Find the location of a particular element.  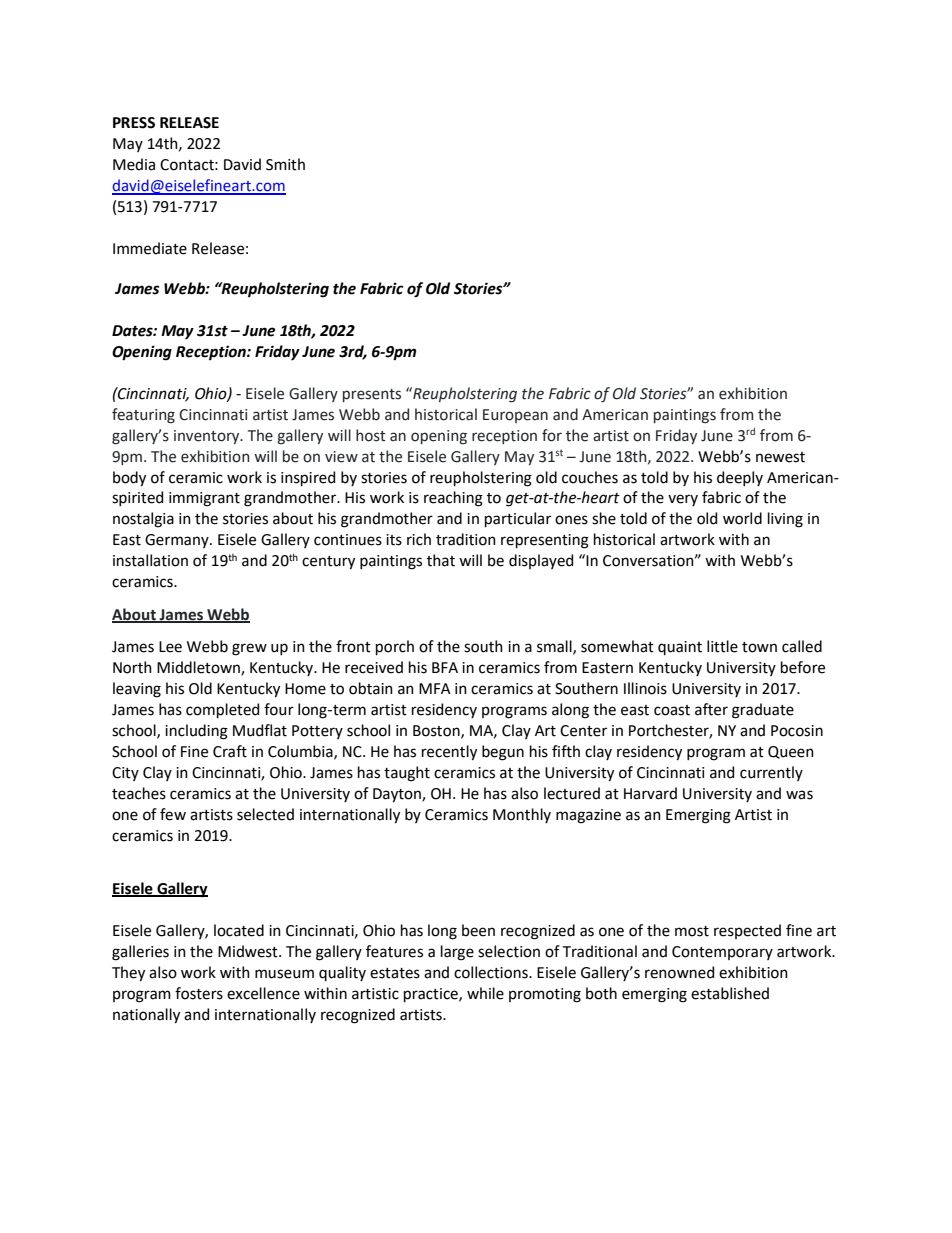

Smith is located at coordinates (285, 164).
